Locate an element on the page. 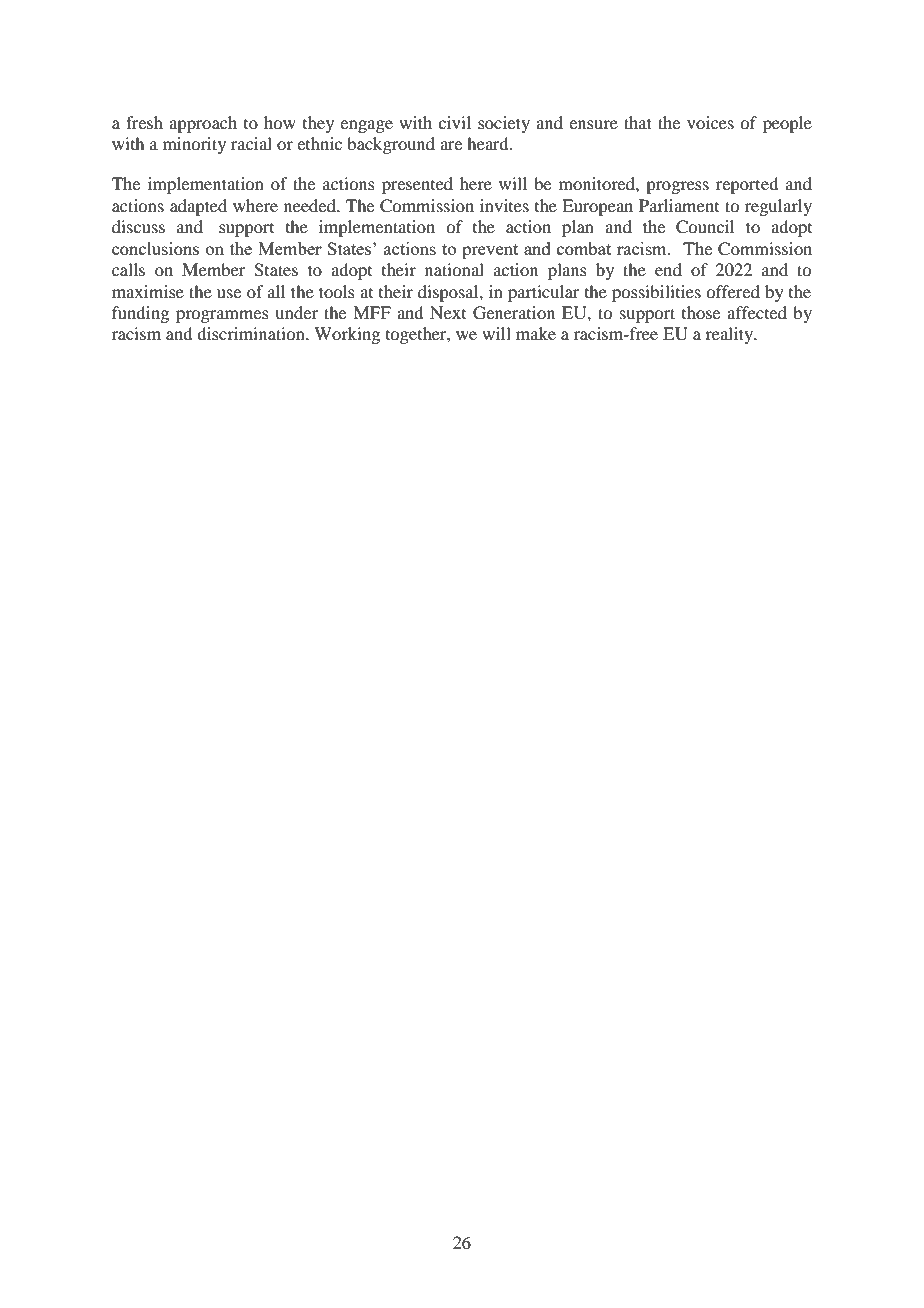 This document has width=924, height=1308. voices is located at coordinates (710, 122).
